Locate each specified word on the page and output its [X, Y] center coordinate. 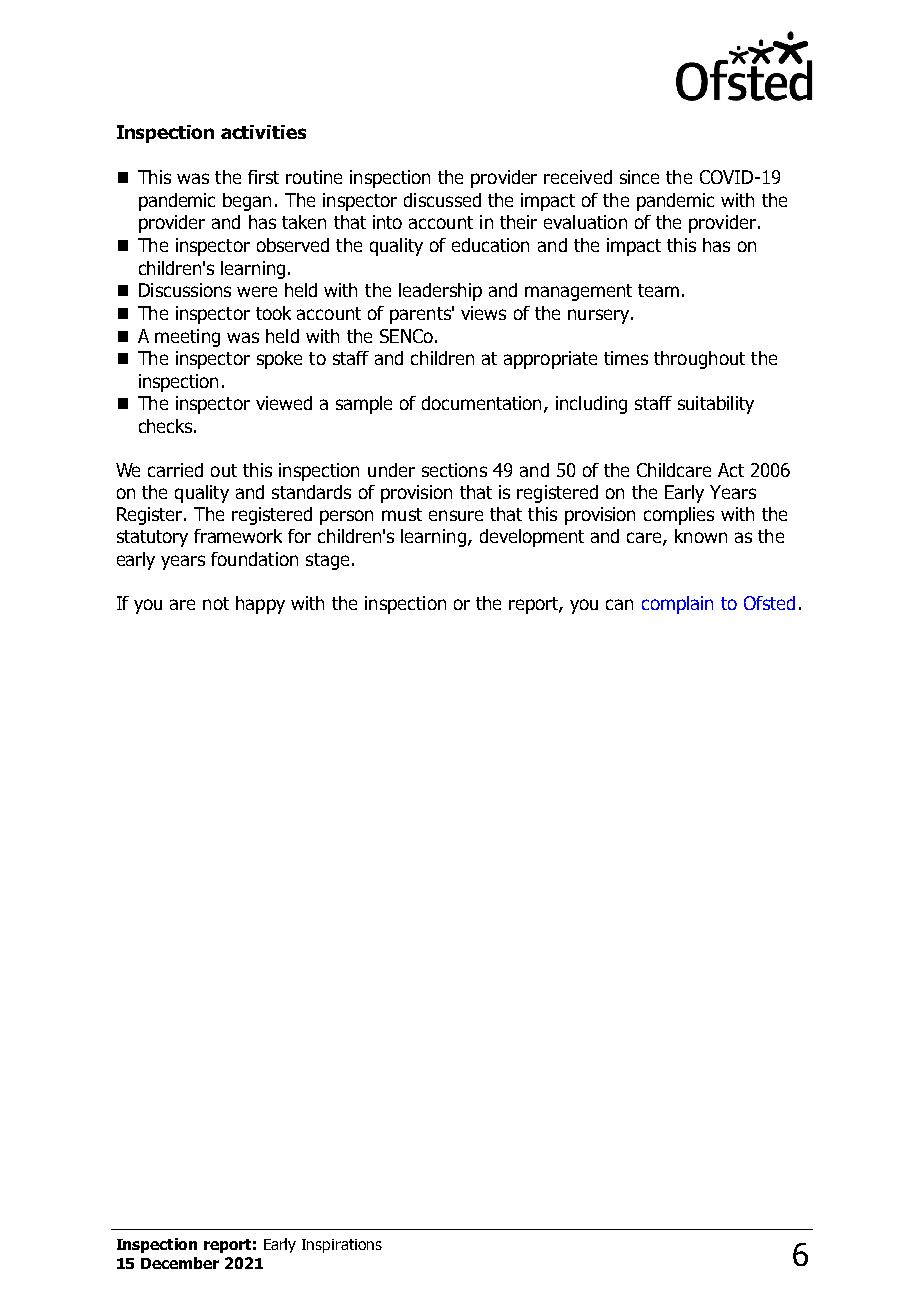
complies [679, 516]
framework [238, 536]
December [180, 1263]
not [216, 603]
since [639, 177]
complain [677, 605]
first [263, 177]
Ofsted [769, 603]
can [619, 604]
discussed [442, 200]
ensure [456, 515]
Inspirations [342, 1246]
